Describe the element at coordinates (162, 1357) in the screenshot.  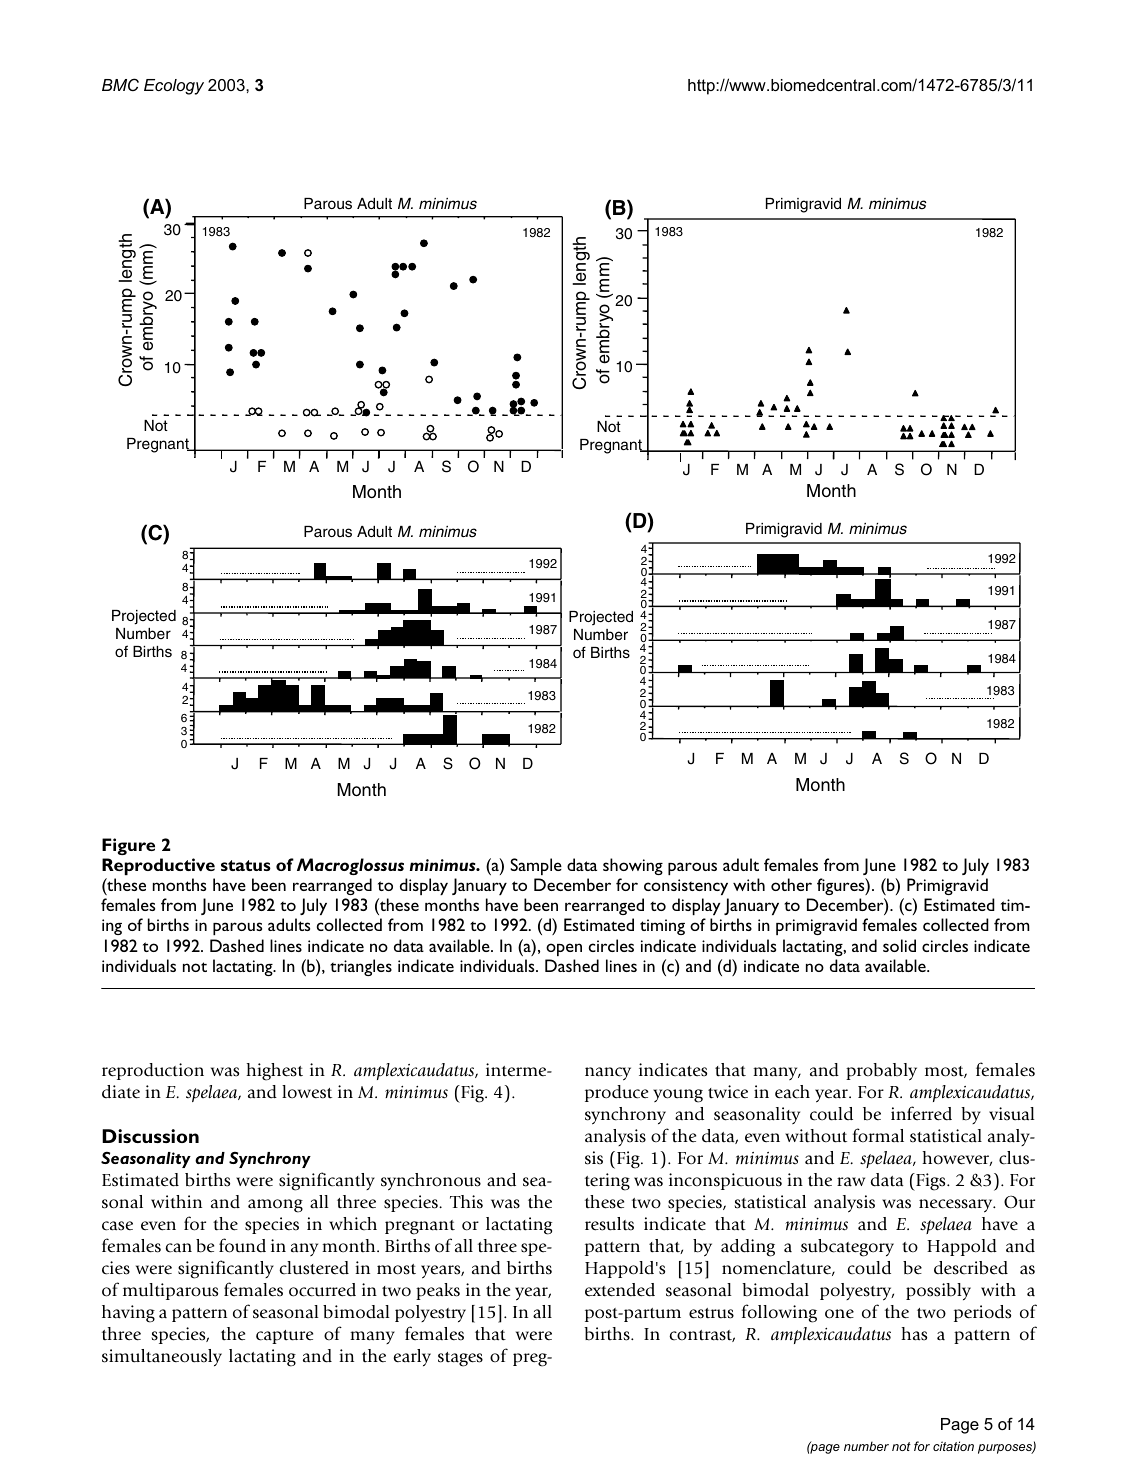
I see `simultaneously` at that location.
